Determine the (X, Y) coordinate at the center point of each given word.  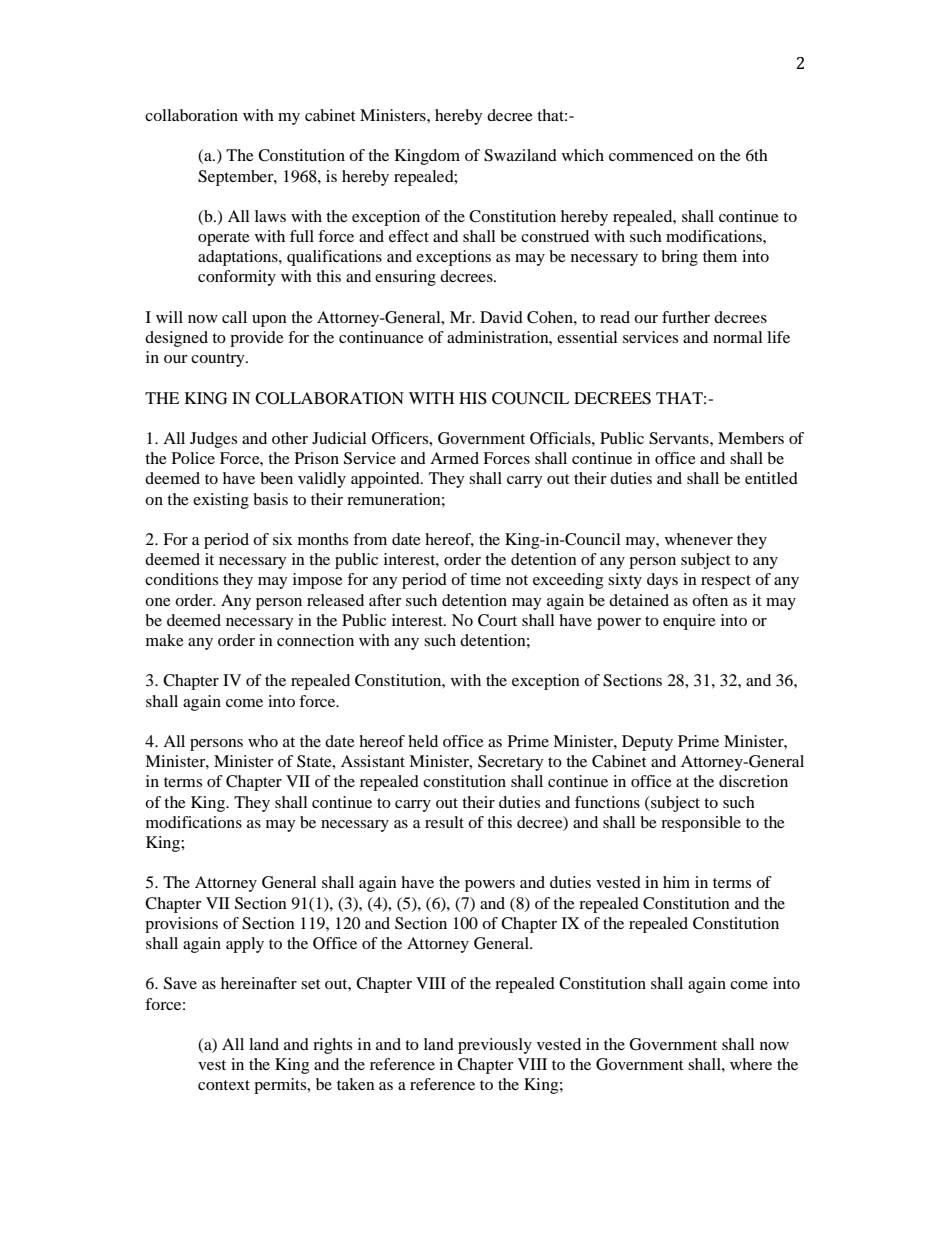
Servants (680, 438)
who (263, 741)
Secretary (510, 763)
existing (221, 501)
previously (495, 1046)
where (751, 1064)
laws (270, 216)
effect (409, 236)
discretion (753, 781)
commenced (651, 155)
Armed (454, 458)
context (224, 1085)
